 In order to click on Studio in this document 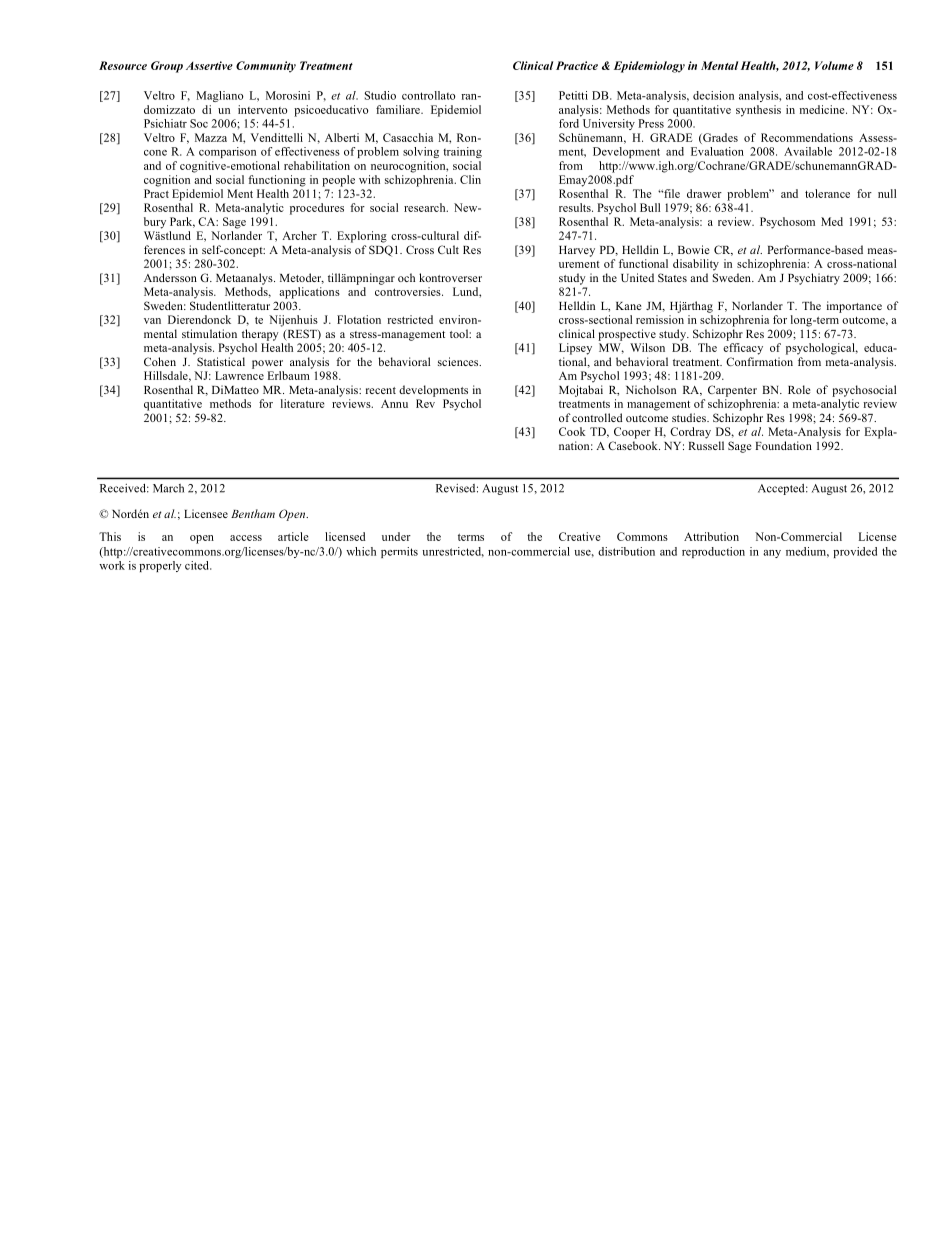, I will do `click(380, 95)`.
